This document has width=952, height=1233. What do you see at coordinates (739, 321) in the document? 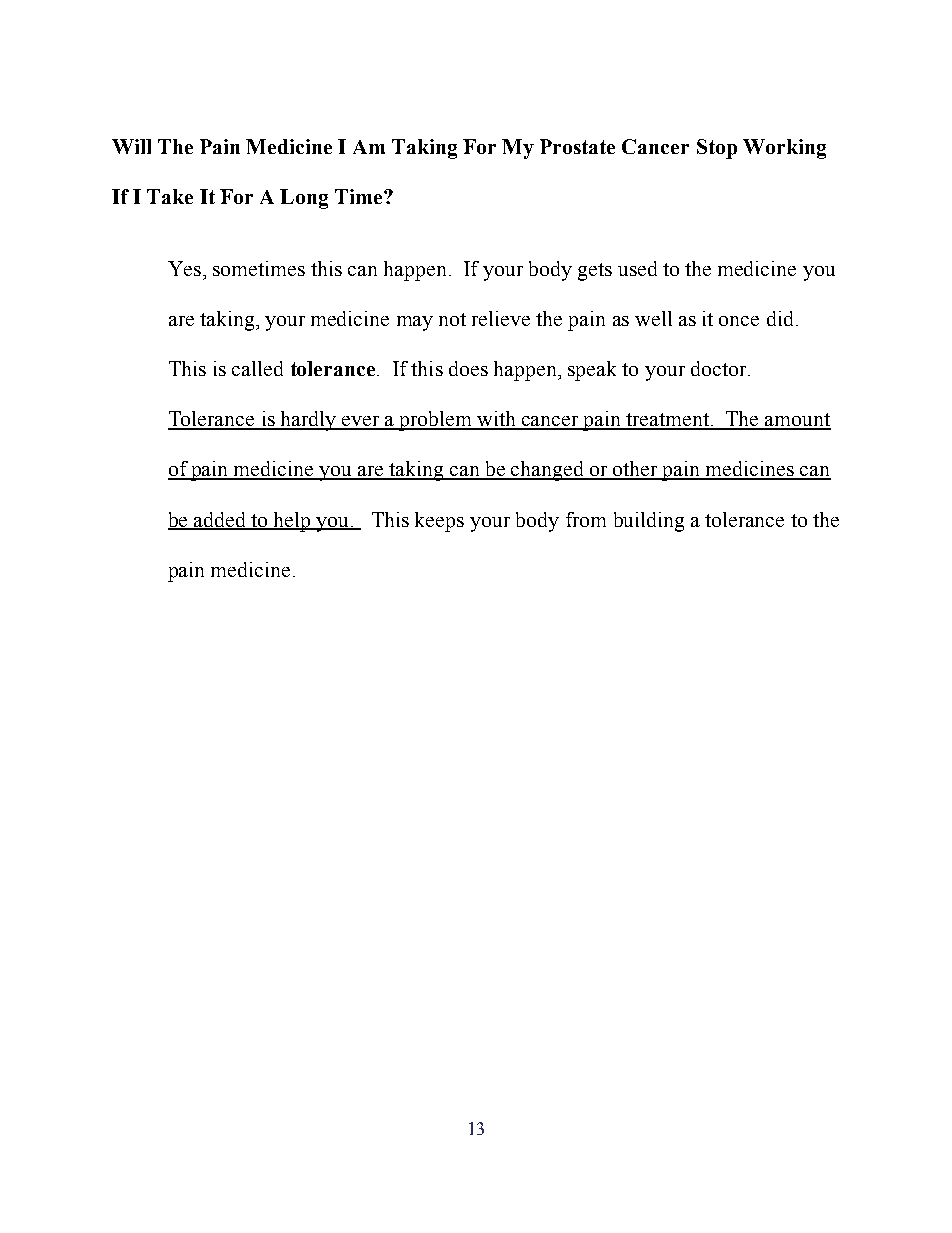
I see `once` at bounding box center [739, 321].
